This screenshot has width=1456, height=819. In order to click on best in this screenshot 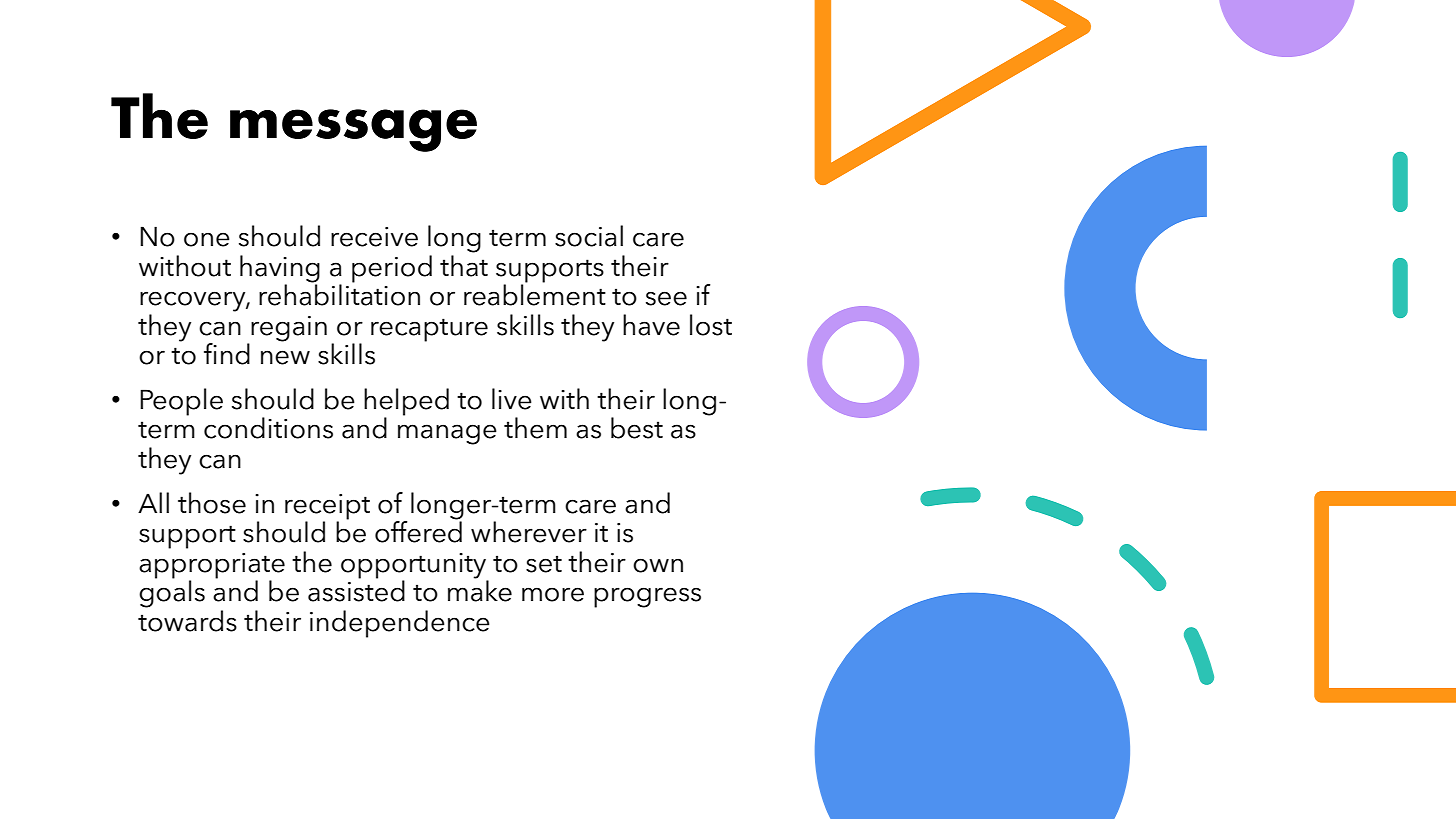, I will do `click(637, 428)`.
